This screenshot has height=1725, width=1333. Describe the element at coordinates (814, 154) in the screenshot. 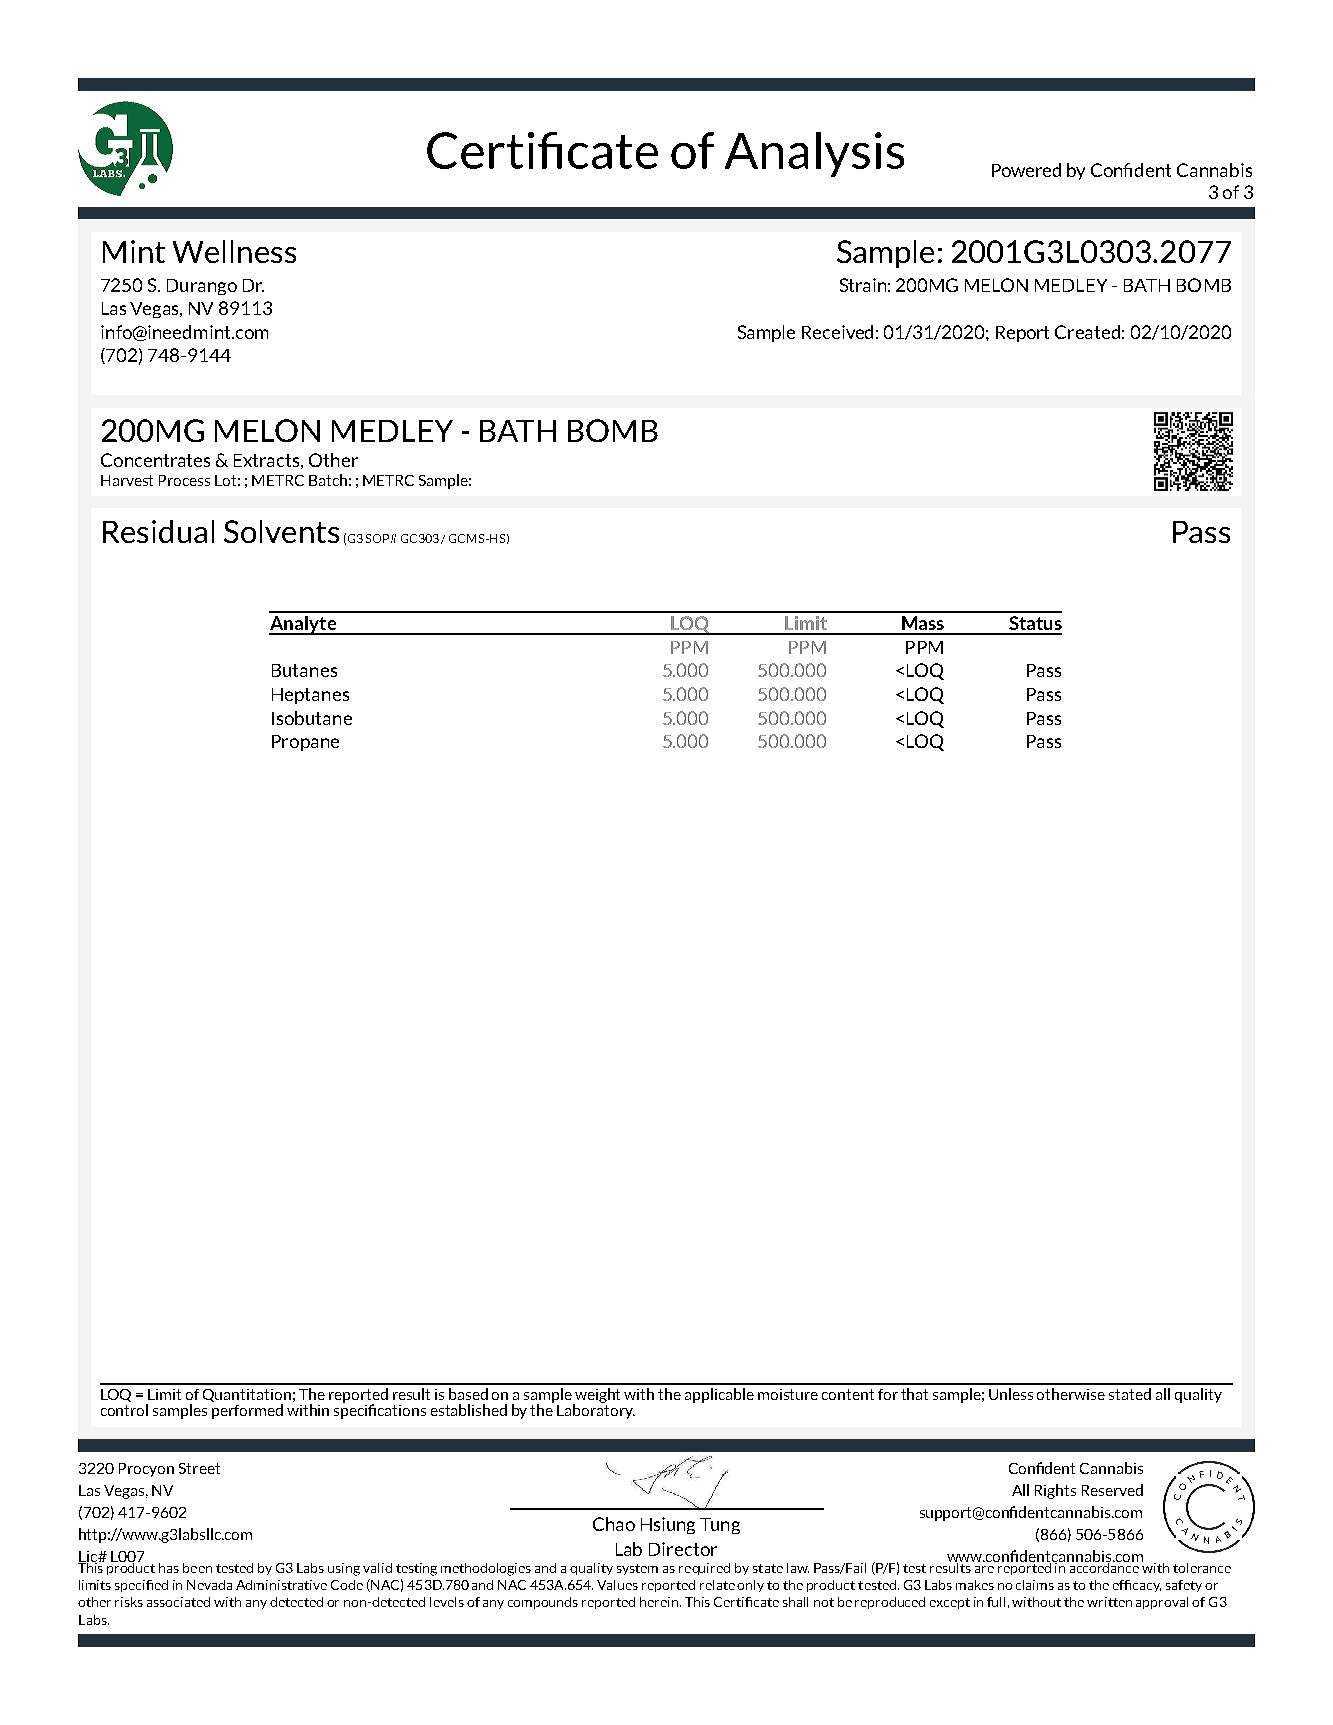

I see `Analysis` at that location.
